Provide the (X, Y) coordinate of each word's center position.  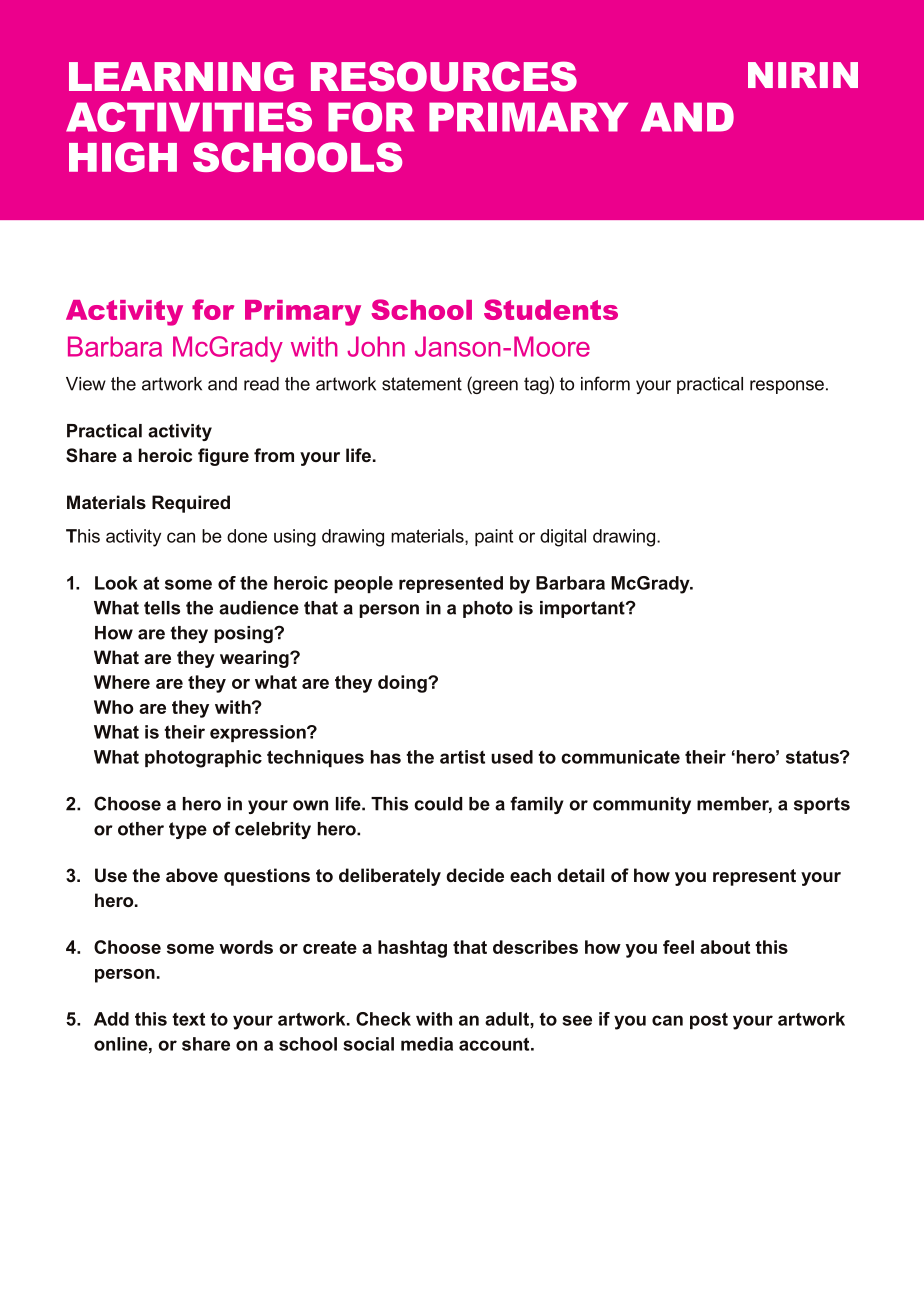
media (427, 1044)
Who (113, 707)
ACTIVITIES (189, 117)
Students (551, 309)
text (188, 1019)
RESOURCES (444, 76)
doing (403, 684)
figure (223, 457)
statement (422, 384)
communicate (620, 757)
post (709, 1020)
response (787, 387)
